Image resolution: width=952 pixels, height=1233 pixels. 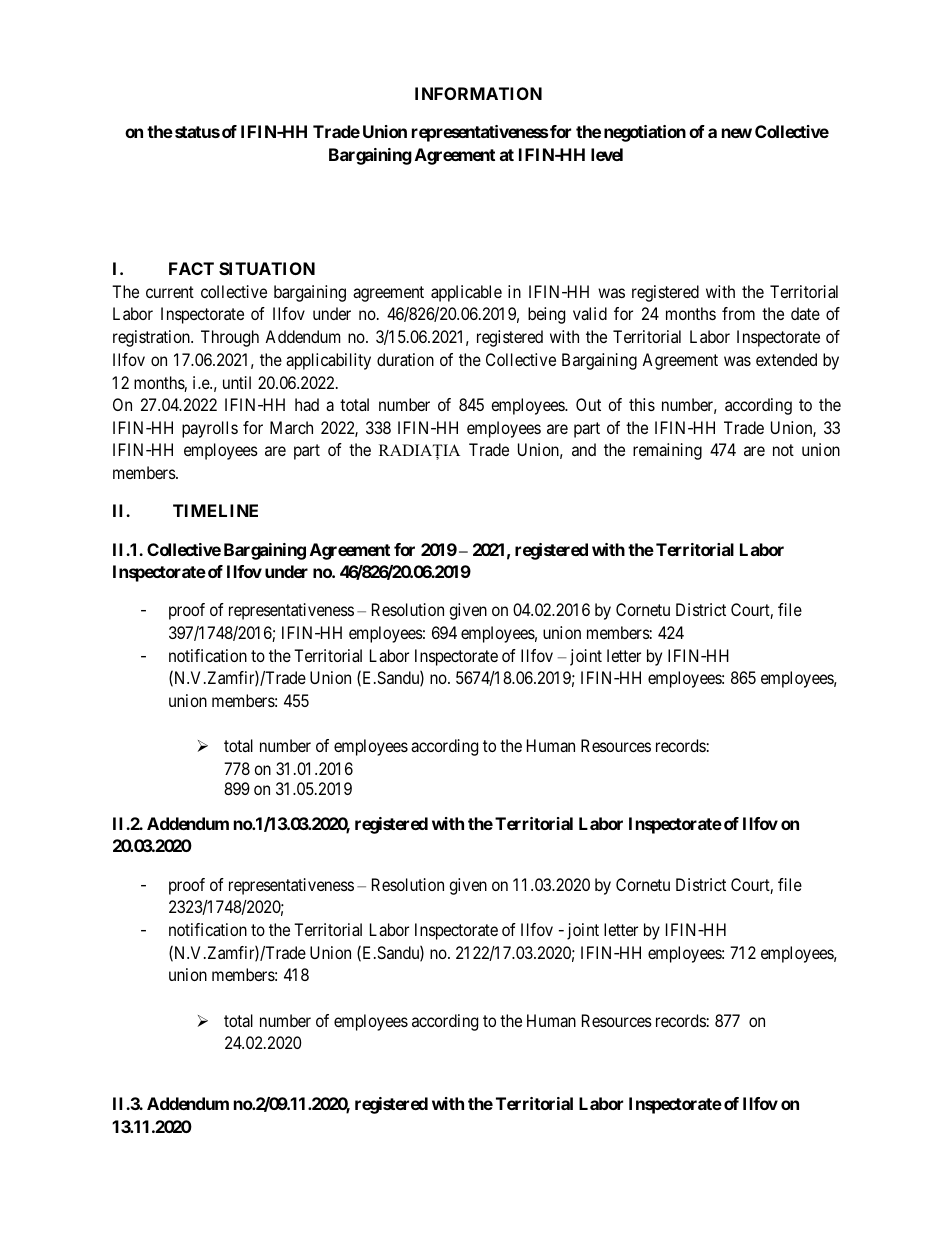 What do you see at coordinates (607, 154) in the screenshot?
I see `level` at bounding box center [607, 154].
